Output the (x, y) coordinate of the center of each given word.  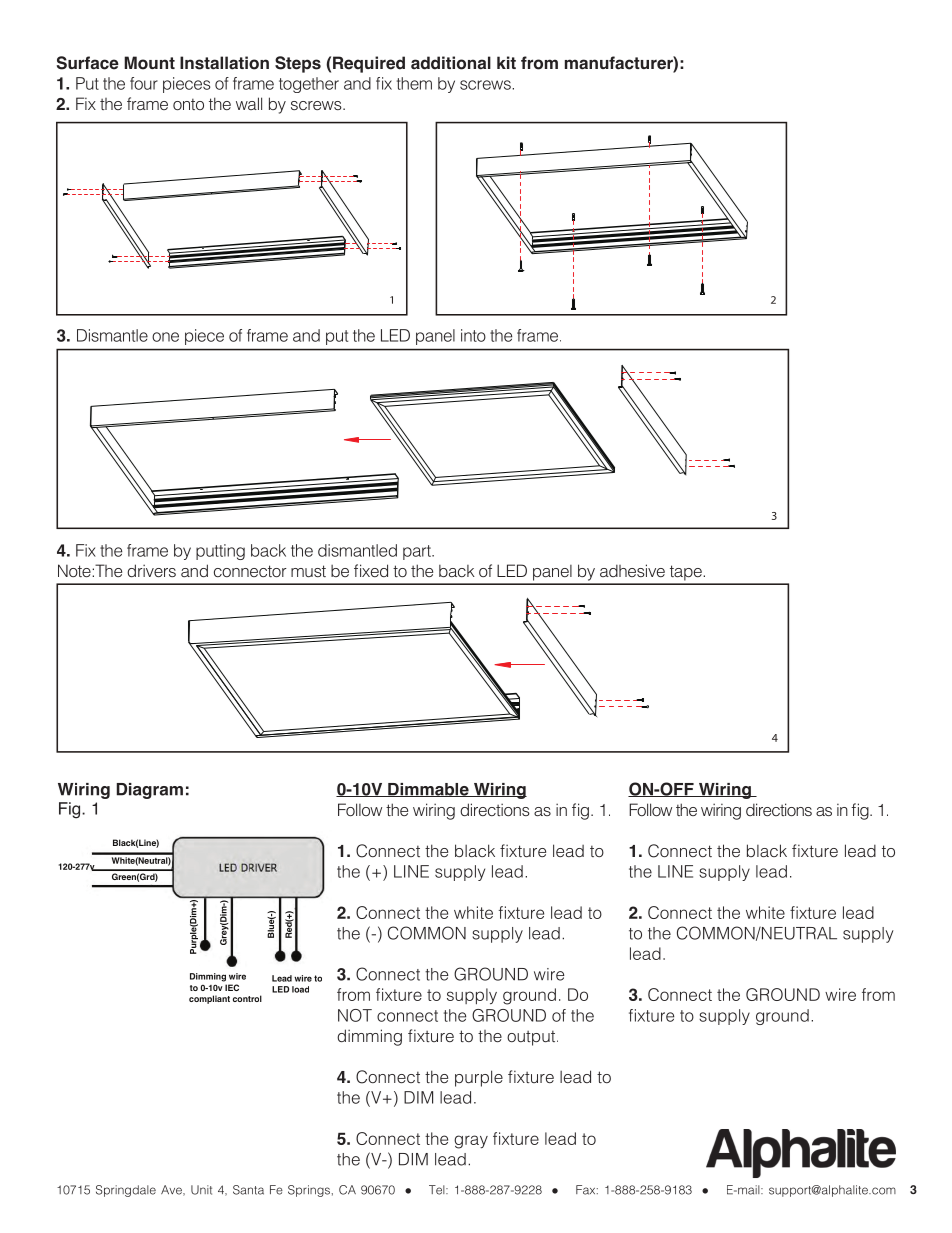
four (144, 83)
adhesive (632, 570)
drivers (151, 570)
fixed (371, 570)
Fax (587, 1190)
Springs (309, 1191)
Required (369, 64)
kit (506, 62)
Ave (172, 1190)
